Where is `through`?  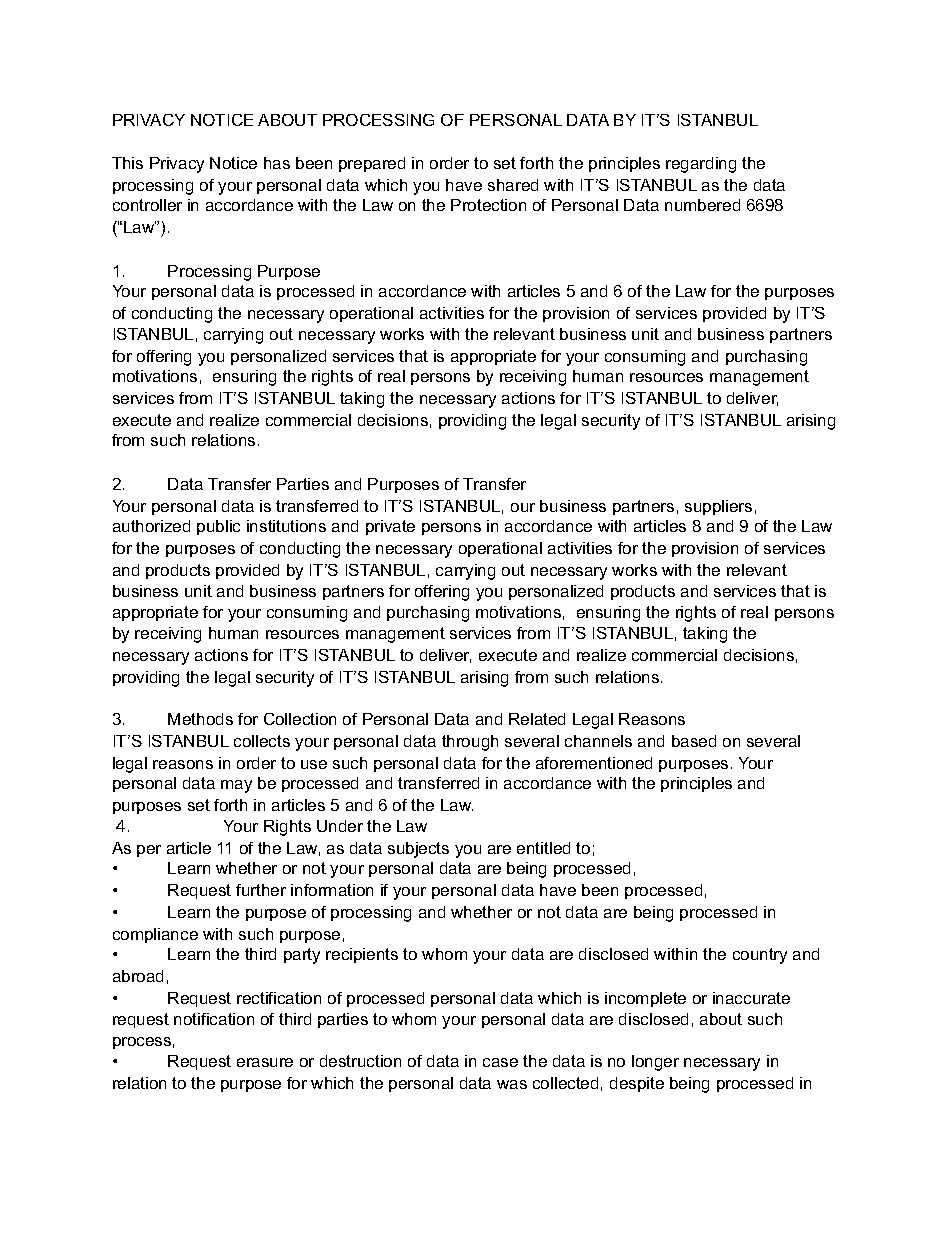 through is located at coordinates (470, 743).
